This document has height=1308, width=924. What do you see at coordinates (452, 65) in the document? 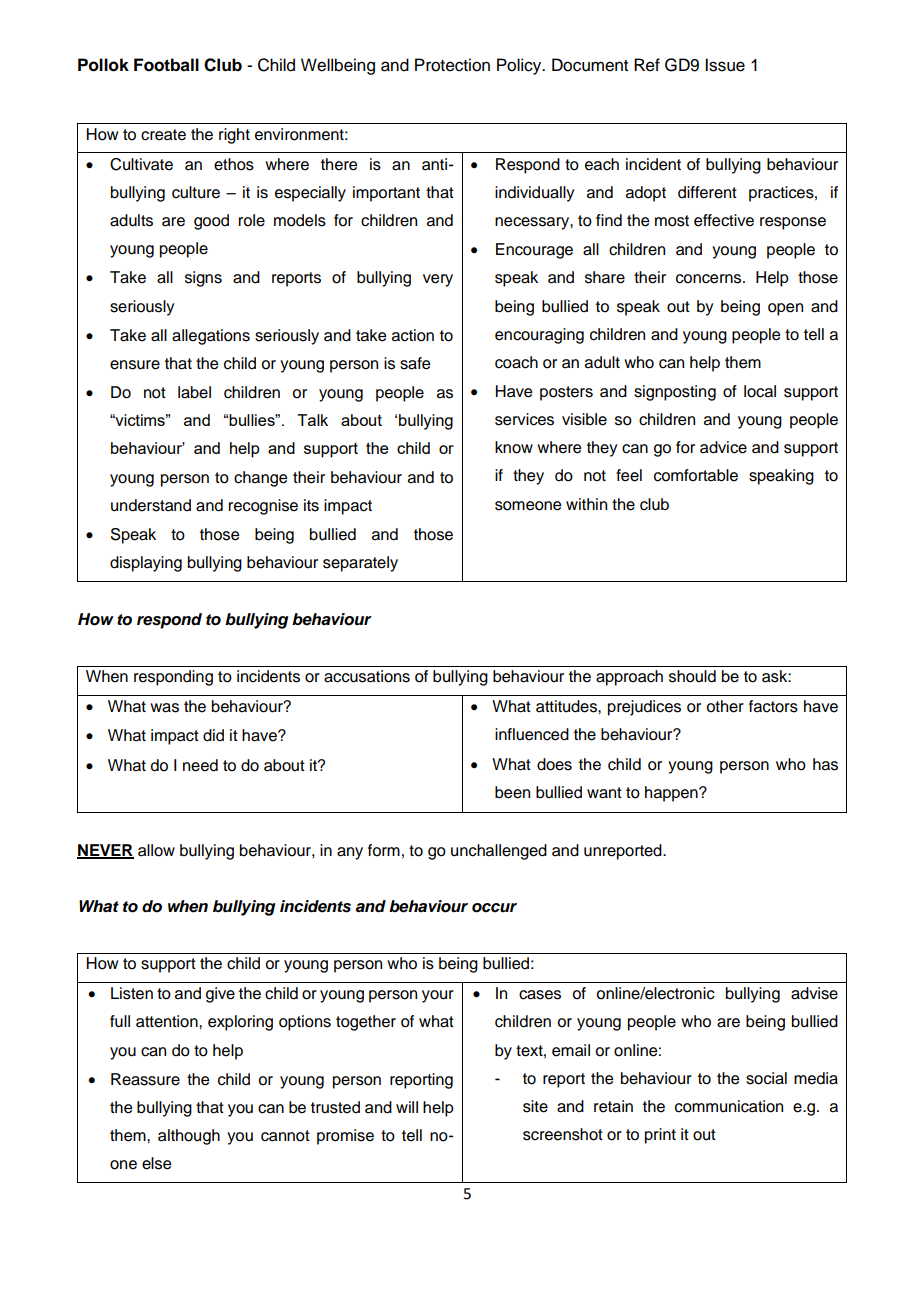
I see `Protection` at bounding box center [452, 65].
